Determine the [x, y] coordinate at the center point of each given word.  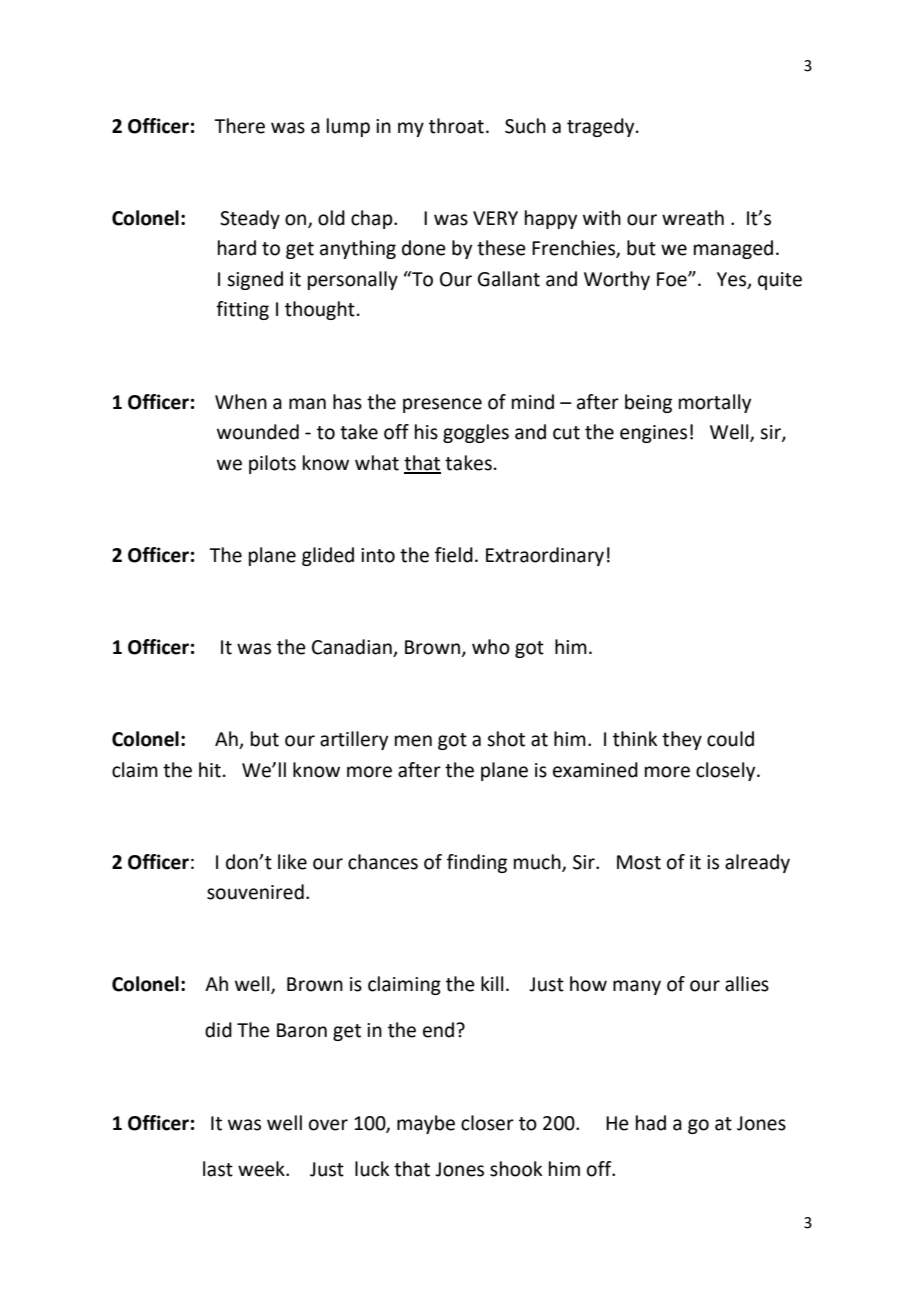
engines [653, 434]
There [239, 126]
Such [525, 126]
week [262, 1169]
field [454, 555]
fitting [242, 310]
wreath [693, 218]
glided [328, 556]
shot [506, 739]
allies [747, 984]
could [730, 739]
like [292, 862]
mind [533, 402]
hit [210, 770]
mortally [715, 403]
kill [492, 983]
